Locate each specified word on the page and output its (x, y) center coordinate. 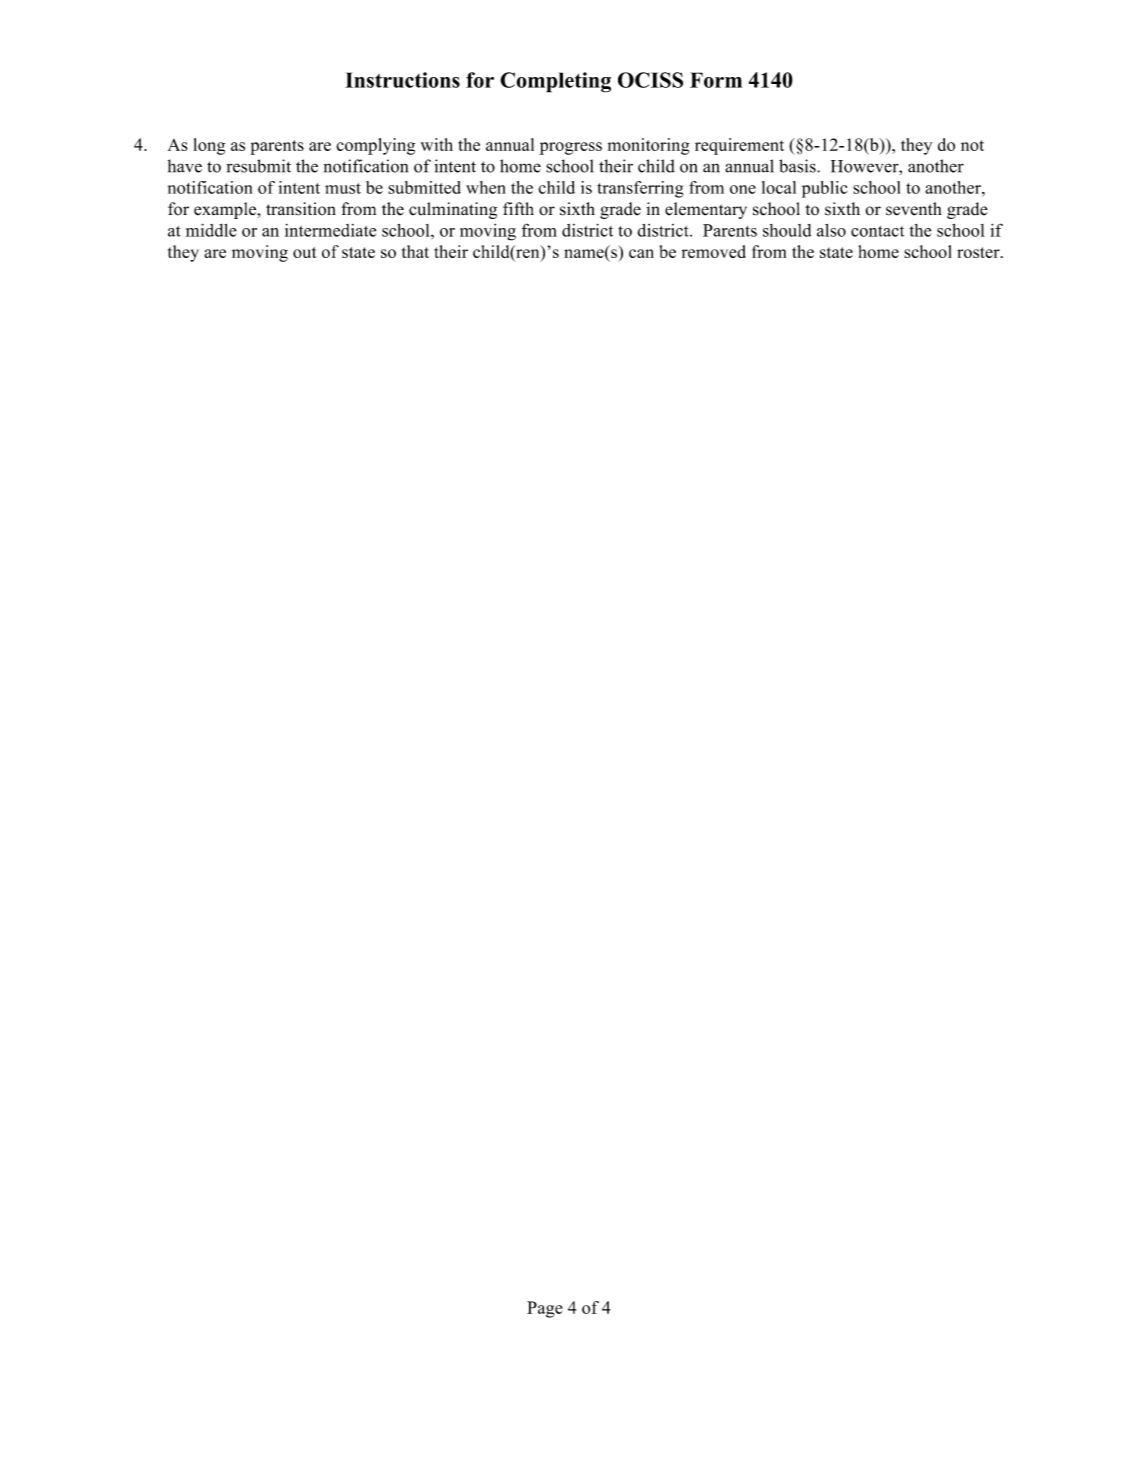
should (787, 230)
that (415, 251)
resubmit (258, 166)
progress (570, 148)
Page (545, 1309)
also (831, 230)
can (641, 253)
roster (979, 252)
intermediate (330, 230)
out (305, 252)
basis (798, 166)
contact (877, 231)
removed (714, 251)
